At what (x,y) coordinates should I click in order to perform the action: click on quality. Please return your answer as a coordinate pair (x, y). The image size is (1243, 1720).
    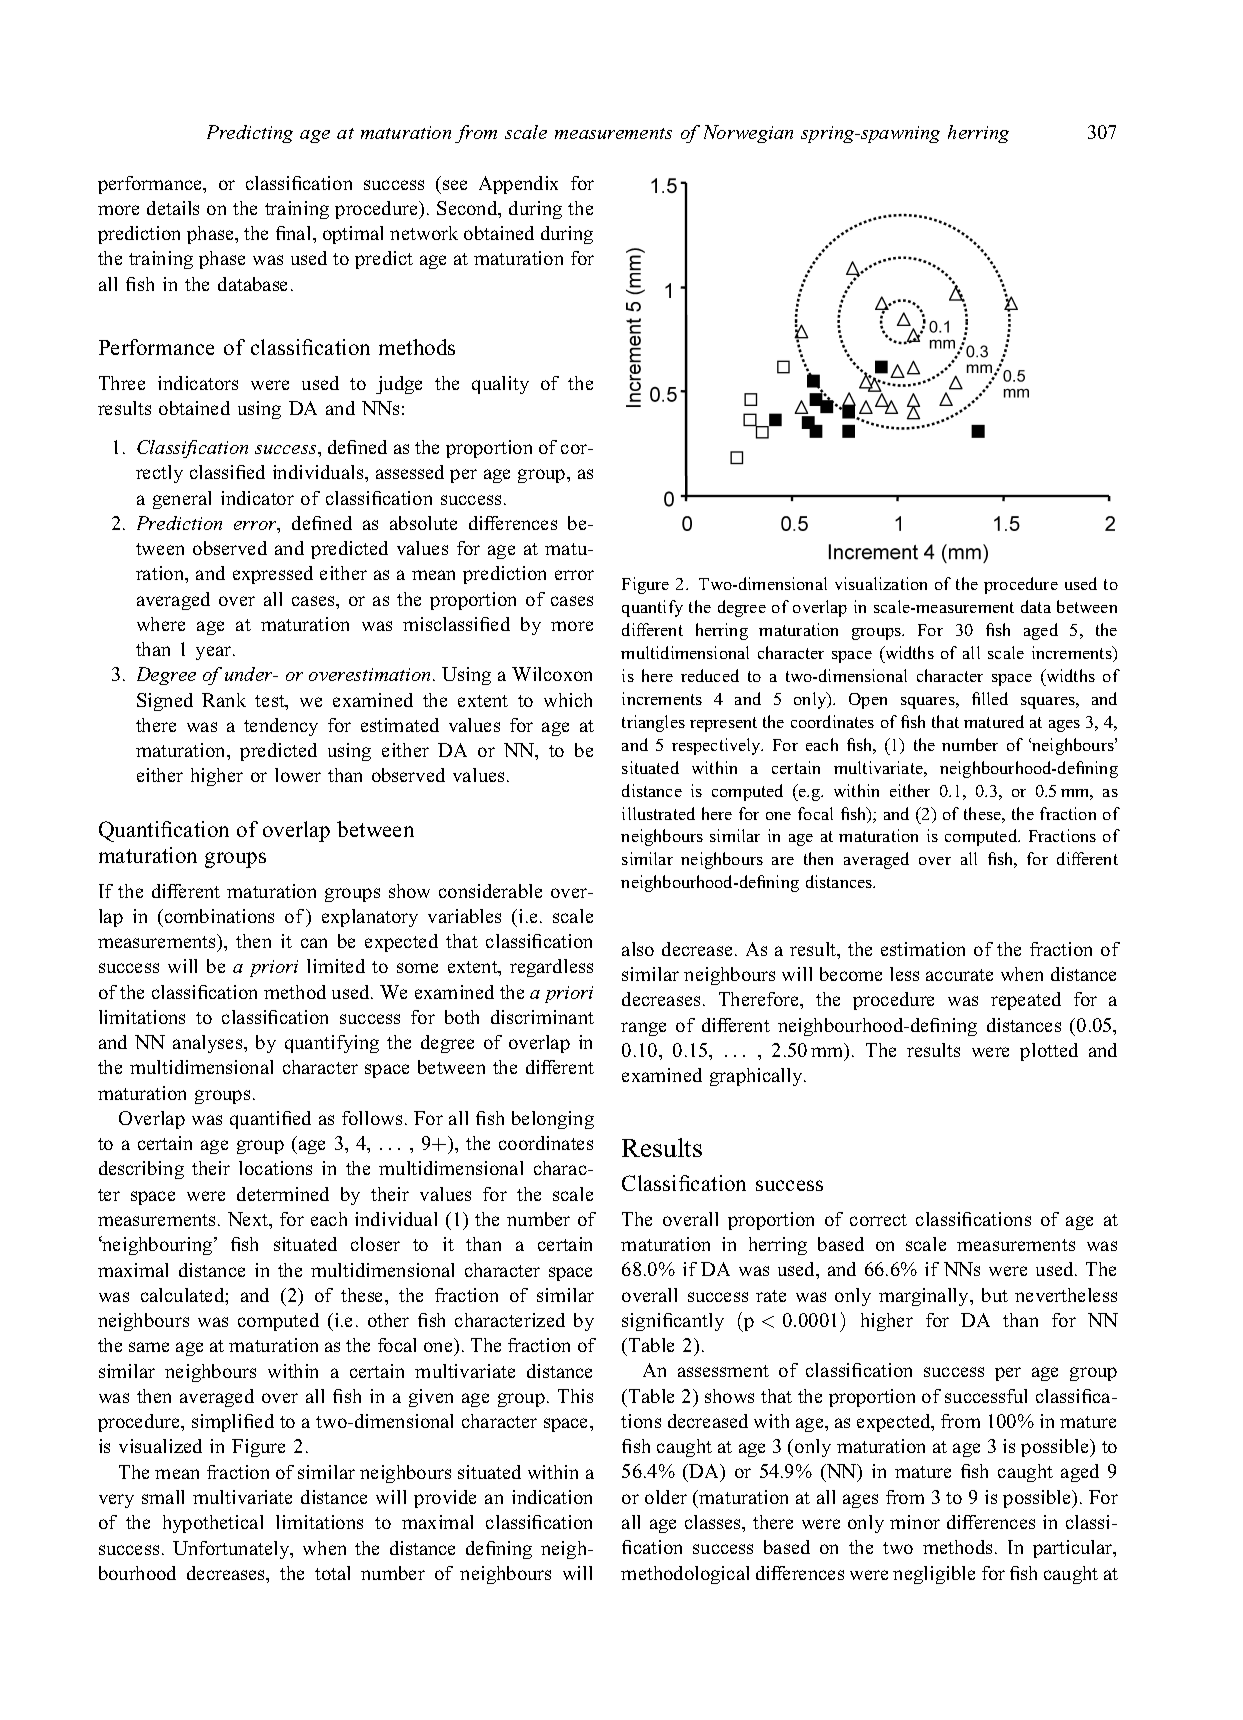
    Looking at the image, I should click on (500, 385).
